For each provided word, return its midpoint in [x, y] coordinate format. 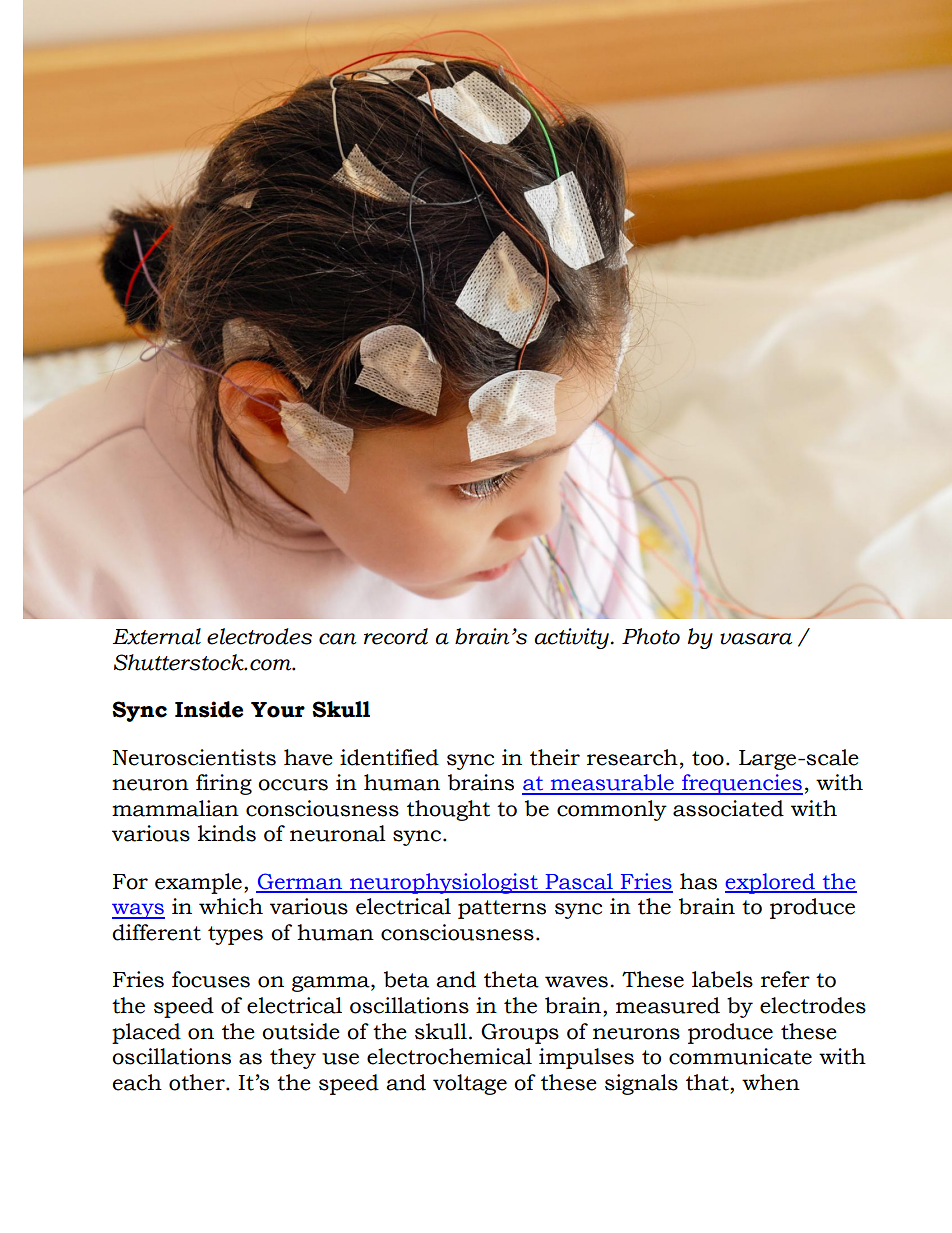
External [157, 636]
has [698, 881]
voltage [470, 1084]
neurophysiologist [444, 883]
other [198, 1082]
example [198, 883]
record [396, 636]
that [708, 1082]
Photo [651, 636]
